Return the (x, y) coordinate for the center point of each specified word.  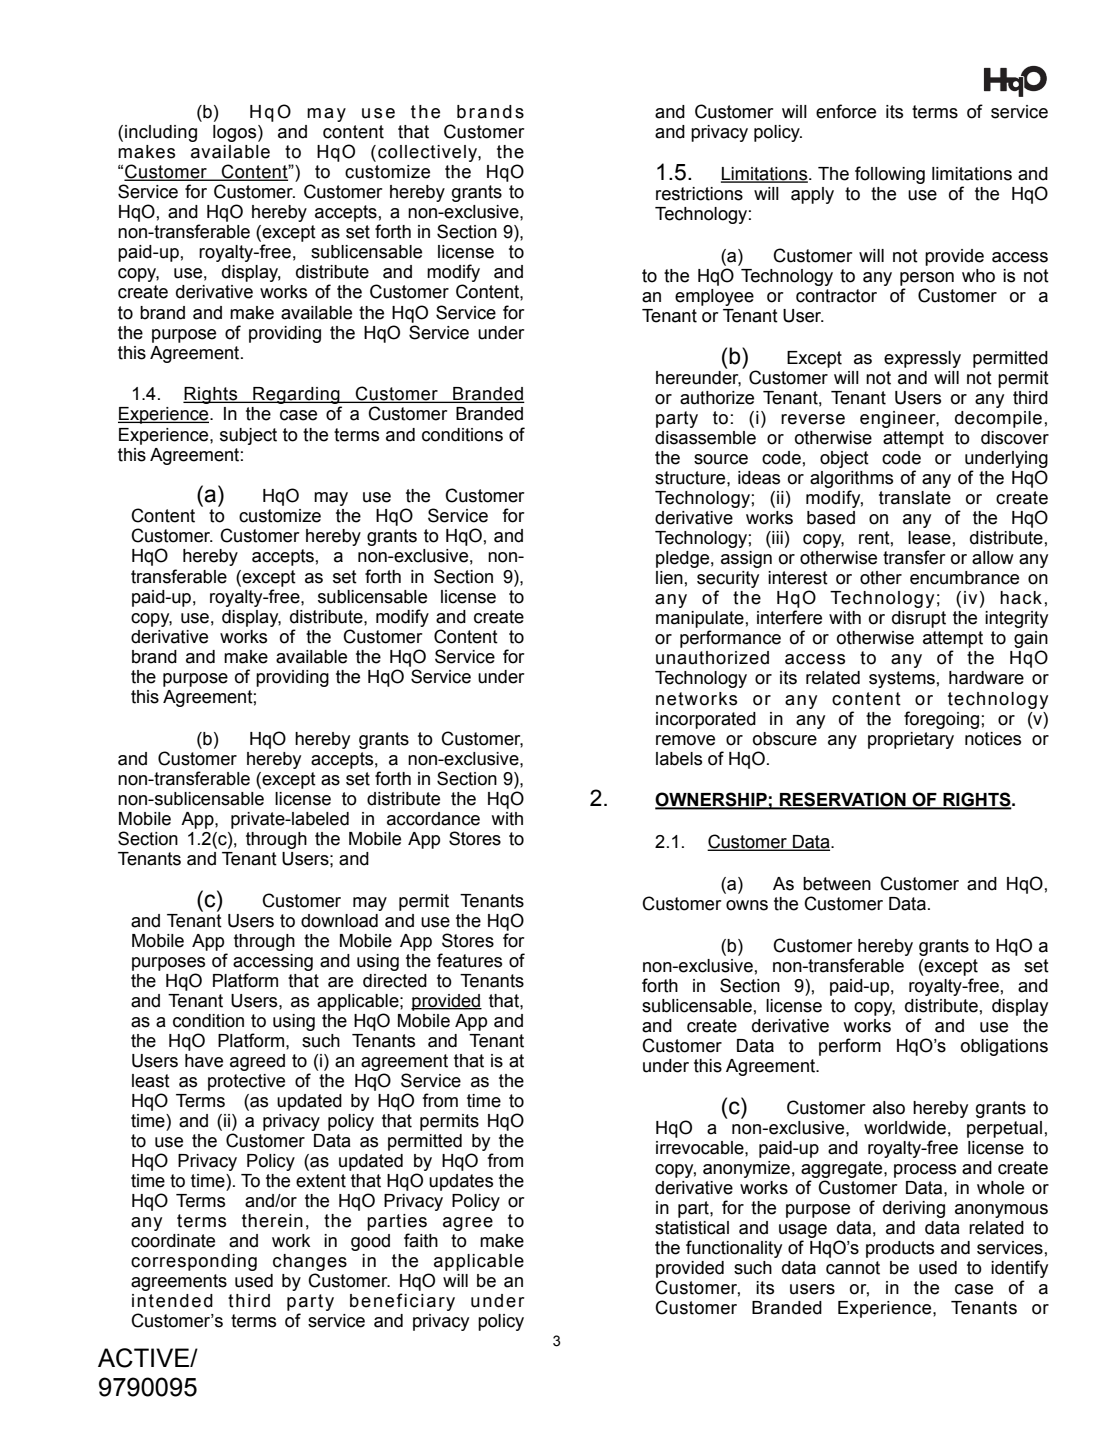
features (469, 960)
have (204, 1061)
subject (248, 436)
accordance (433, 819)
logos (236, 133)
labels (679, 759)
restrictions (699, 194)
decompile (998, 419)
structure (691, 478)
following (890, 175)
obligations (1004, 1047)
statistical (692, 1228)
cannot (853, 1268)
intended (172, 1301)
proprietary (911, 740)
